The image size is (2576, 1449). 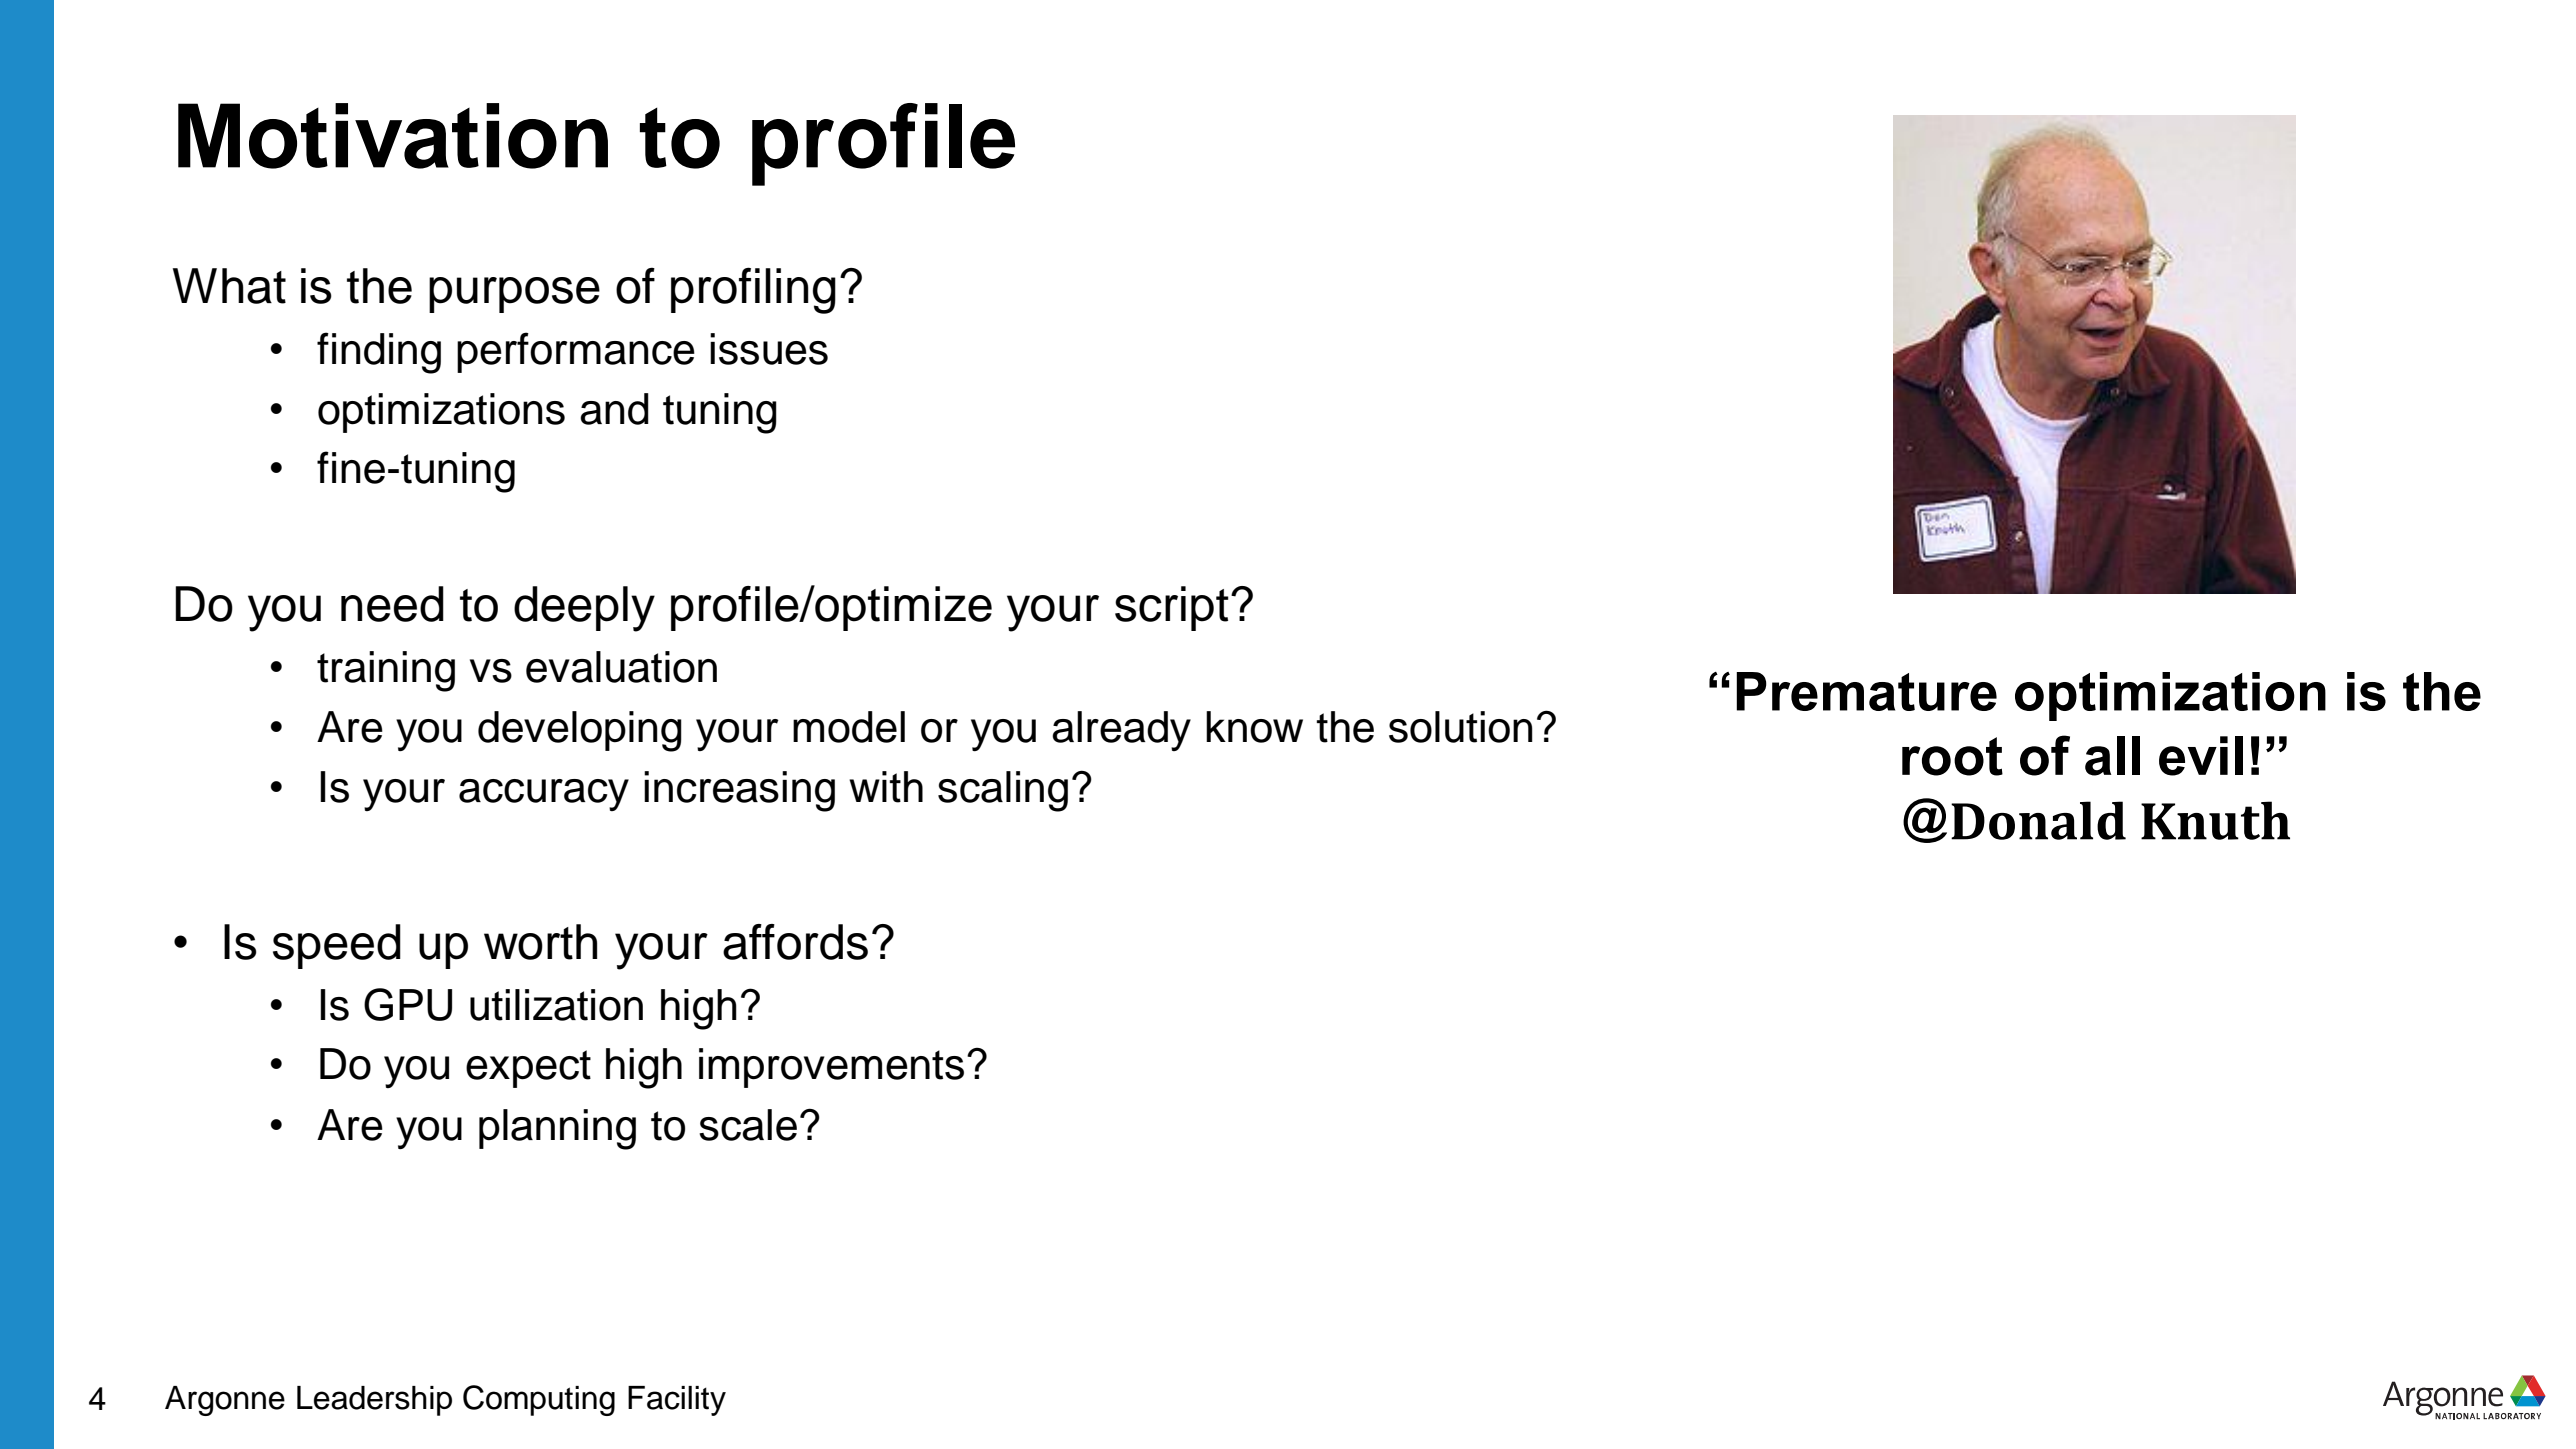 What do you see at coordinates (393, 136) in the screenshot?
I see `Motivation` at bounding box center [393, 136].
